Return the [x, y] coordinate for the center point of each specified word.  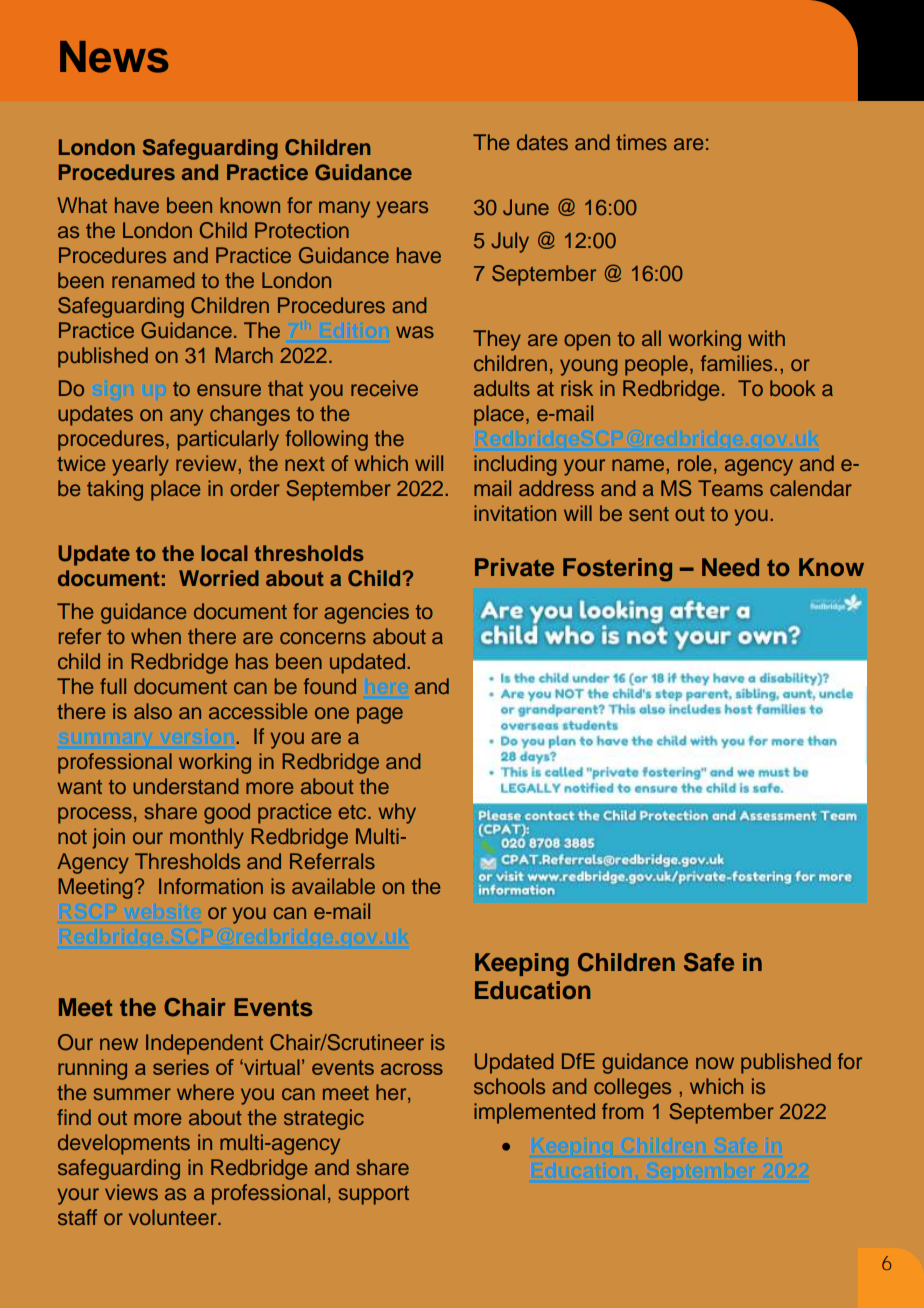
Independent [204, 1044]
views [131, 1192]
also [153, 711]
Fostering [617, 570]
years [402, 209]
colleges [632, 1088]
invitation [515, 513]
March [244, 355]
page [380, 715]
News [114, 57]
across [412, 1069]
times [641, 142]
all [651, 338]
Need [730, 567]
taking [115, 490]
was [415, 332]
